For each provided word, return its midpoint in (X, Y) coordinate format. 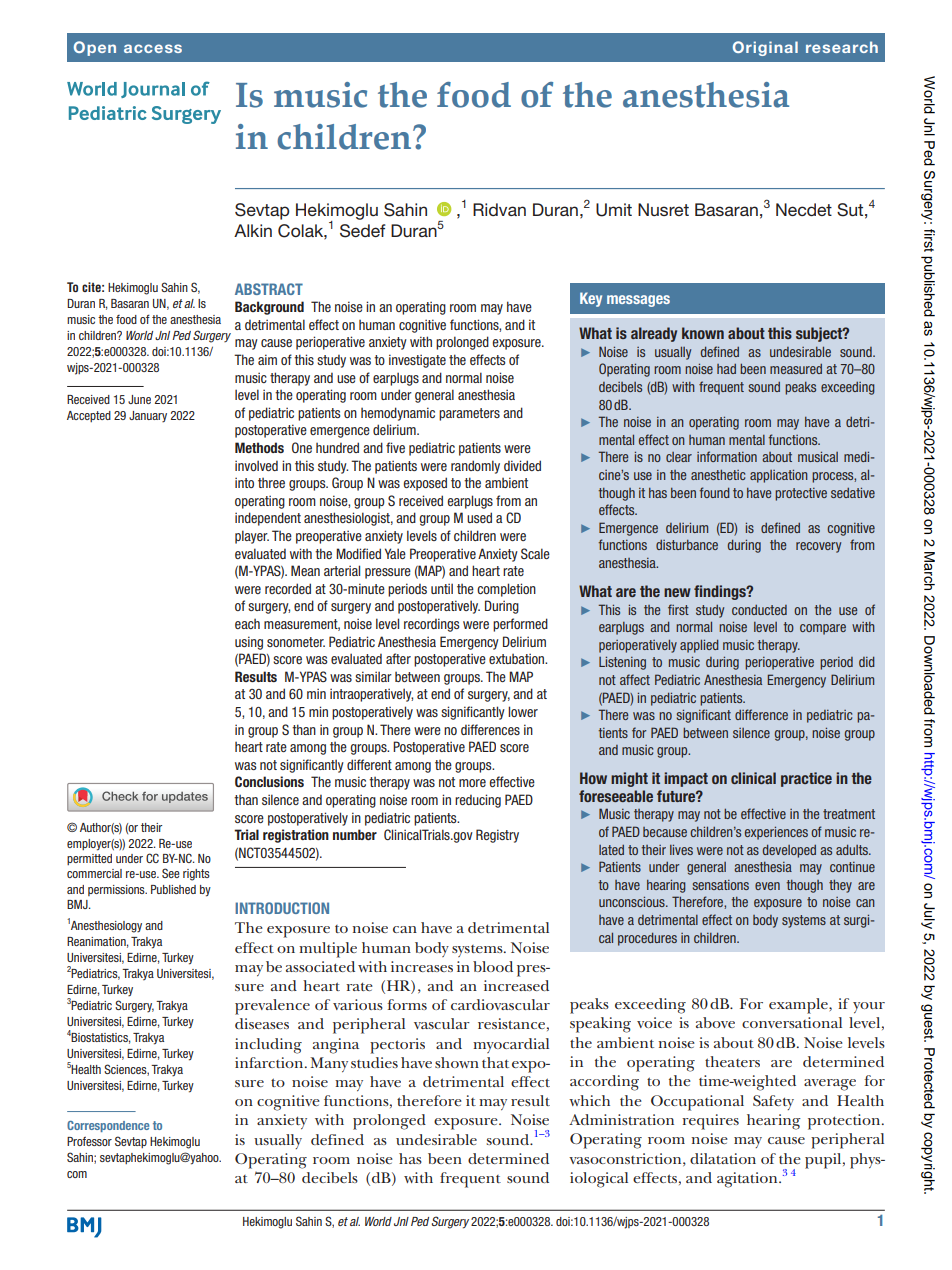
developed (789, 851)
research (842, 47)
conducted (759, 610)
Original (765, 48)
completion (506, 590)
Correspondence (108, 1126)
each (247, 624)
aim (267, 359)
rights (196, 875)
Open (95, 48)
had (726, 369)
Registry (497, 836)
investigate (417, 361)
